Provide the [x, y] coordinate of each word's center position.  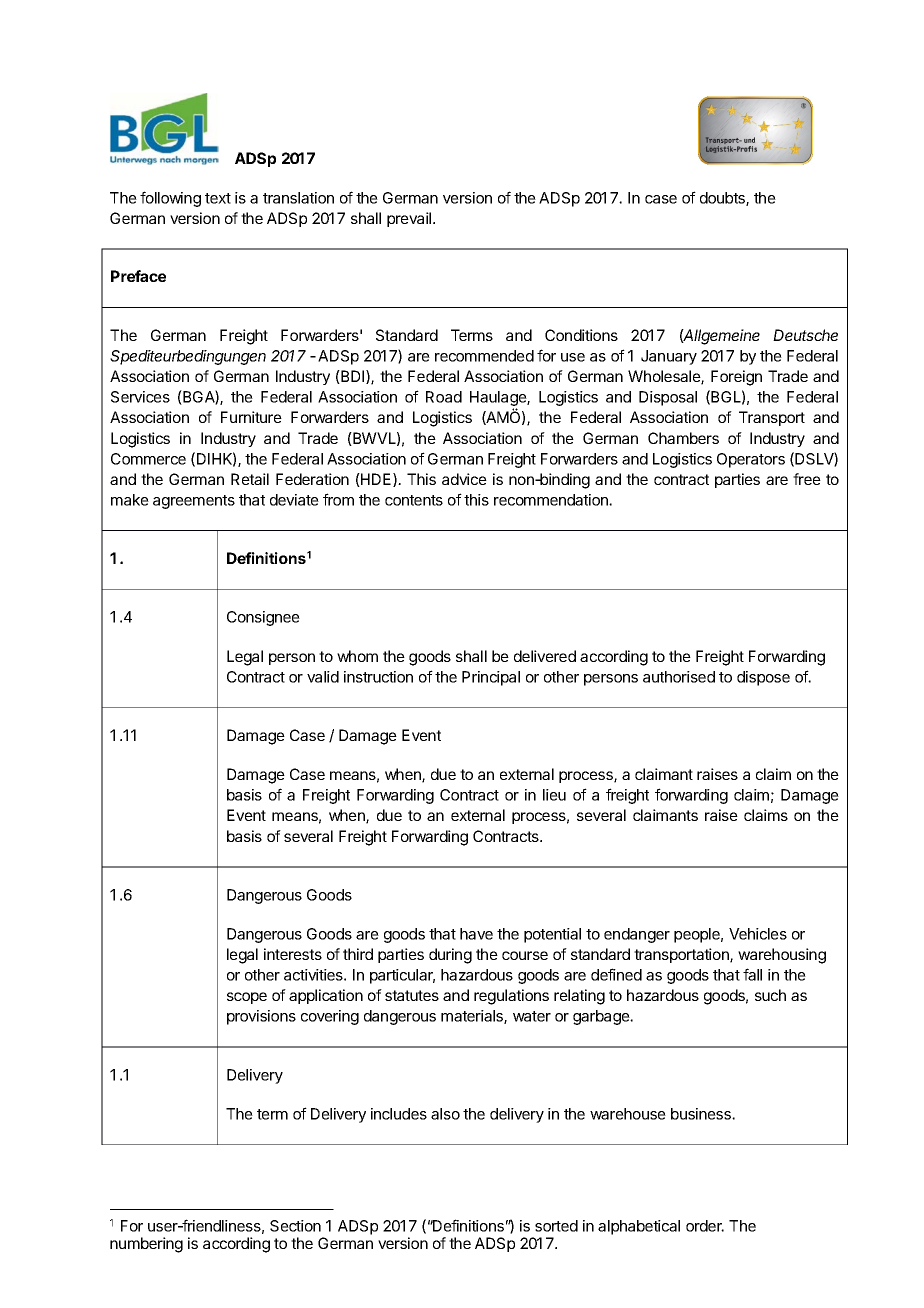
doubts [723, 199]
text [218, 198]
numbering [146, 1245]
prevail [410, 219]
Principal [491, 678]
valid [323, 677]
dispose [763, 678]
